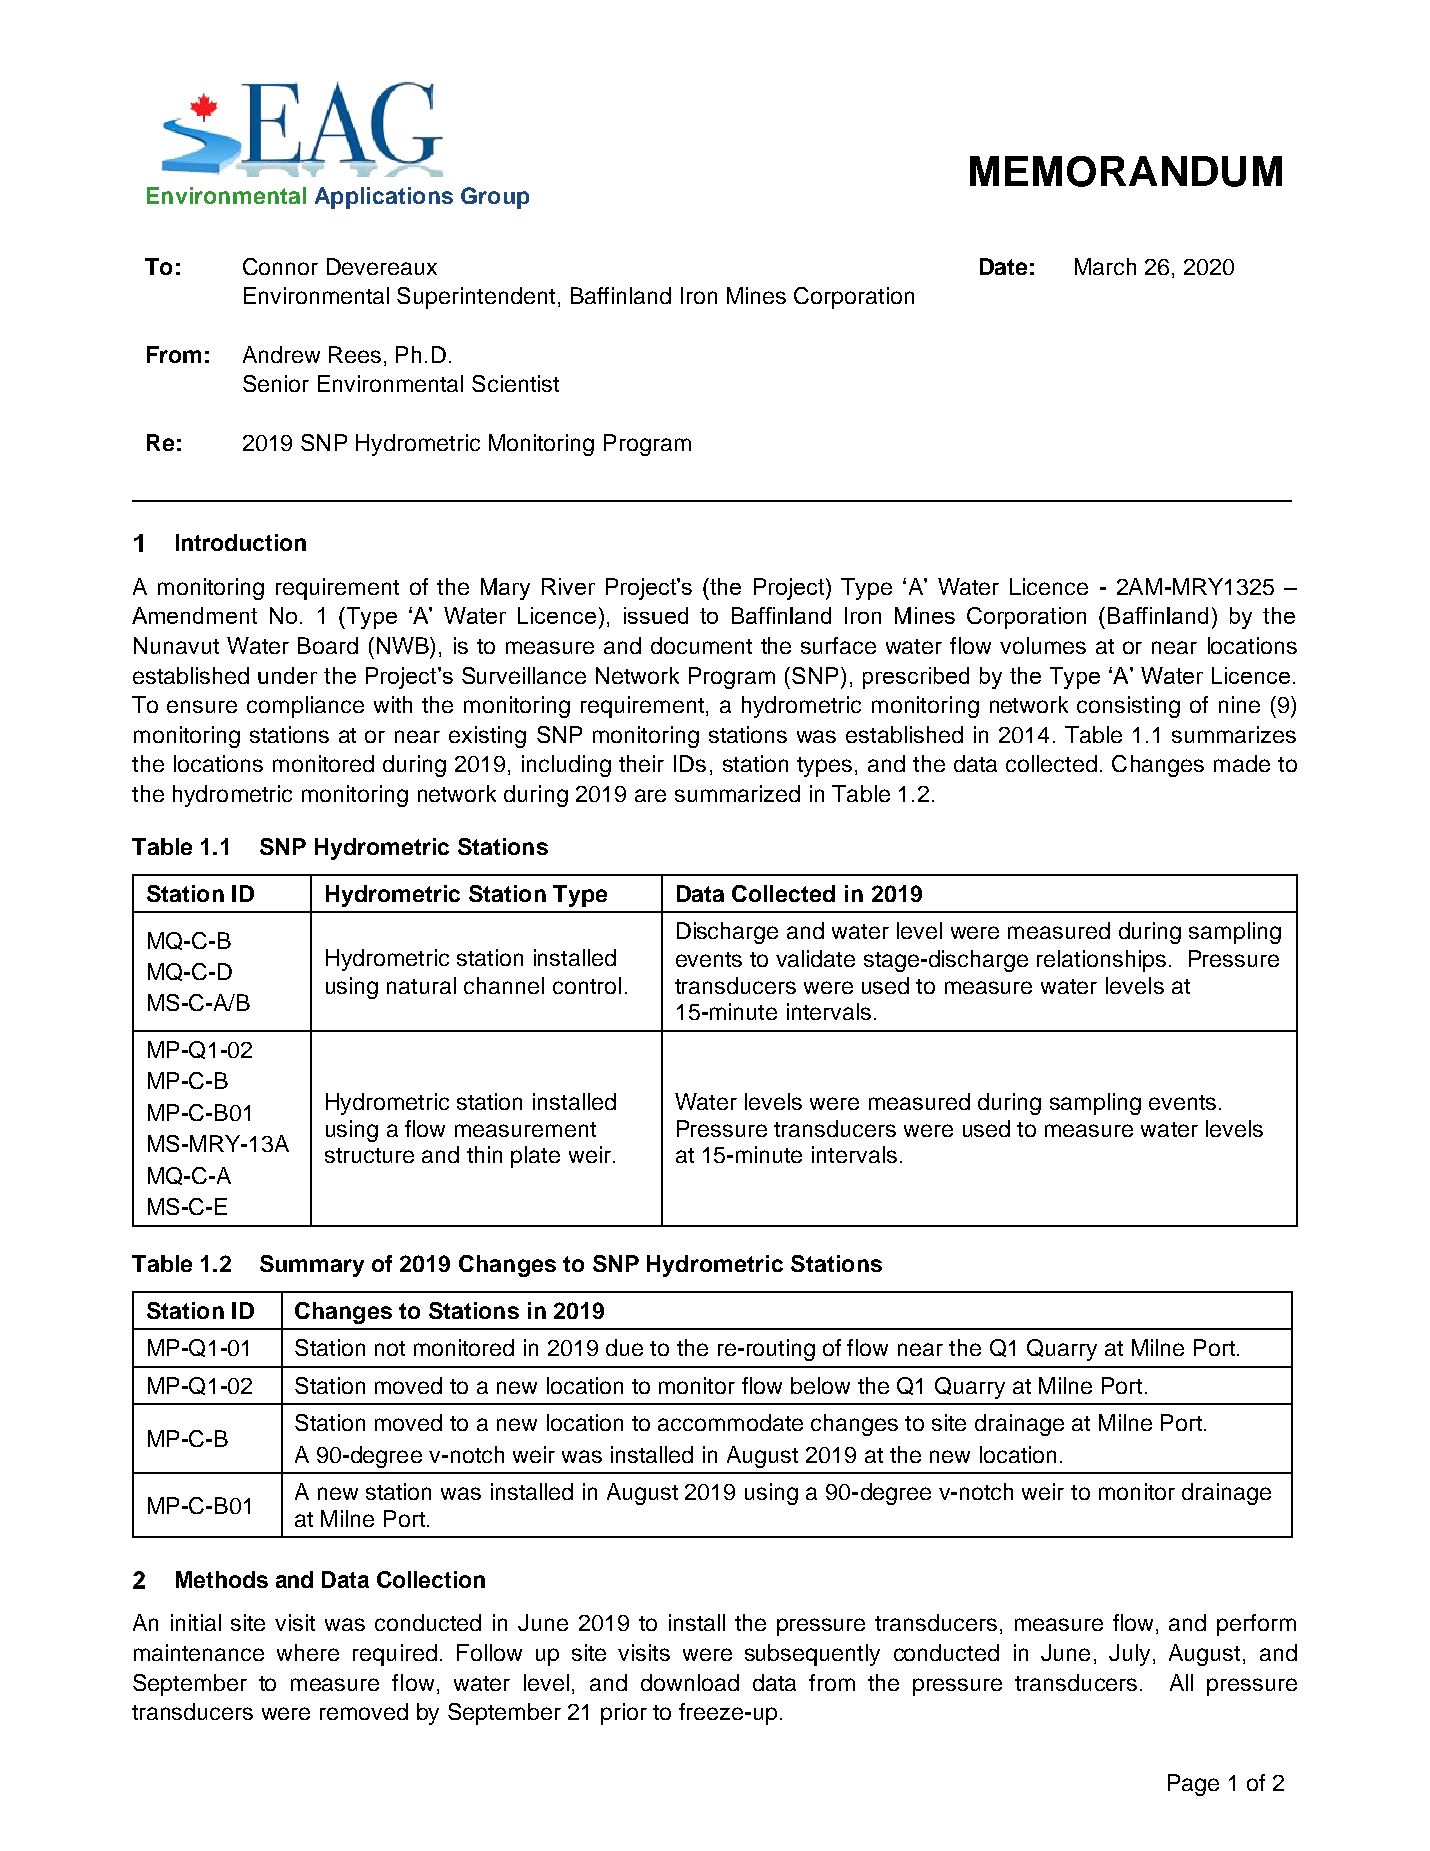 Image resolution: width=1430 pixels, height=1851 pixels. What do you see at coordinates (421, 985) in the image?
I see `natural` at bounding box center [421, 985].
